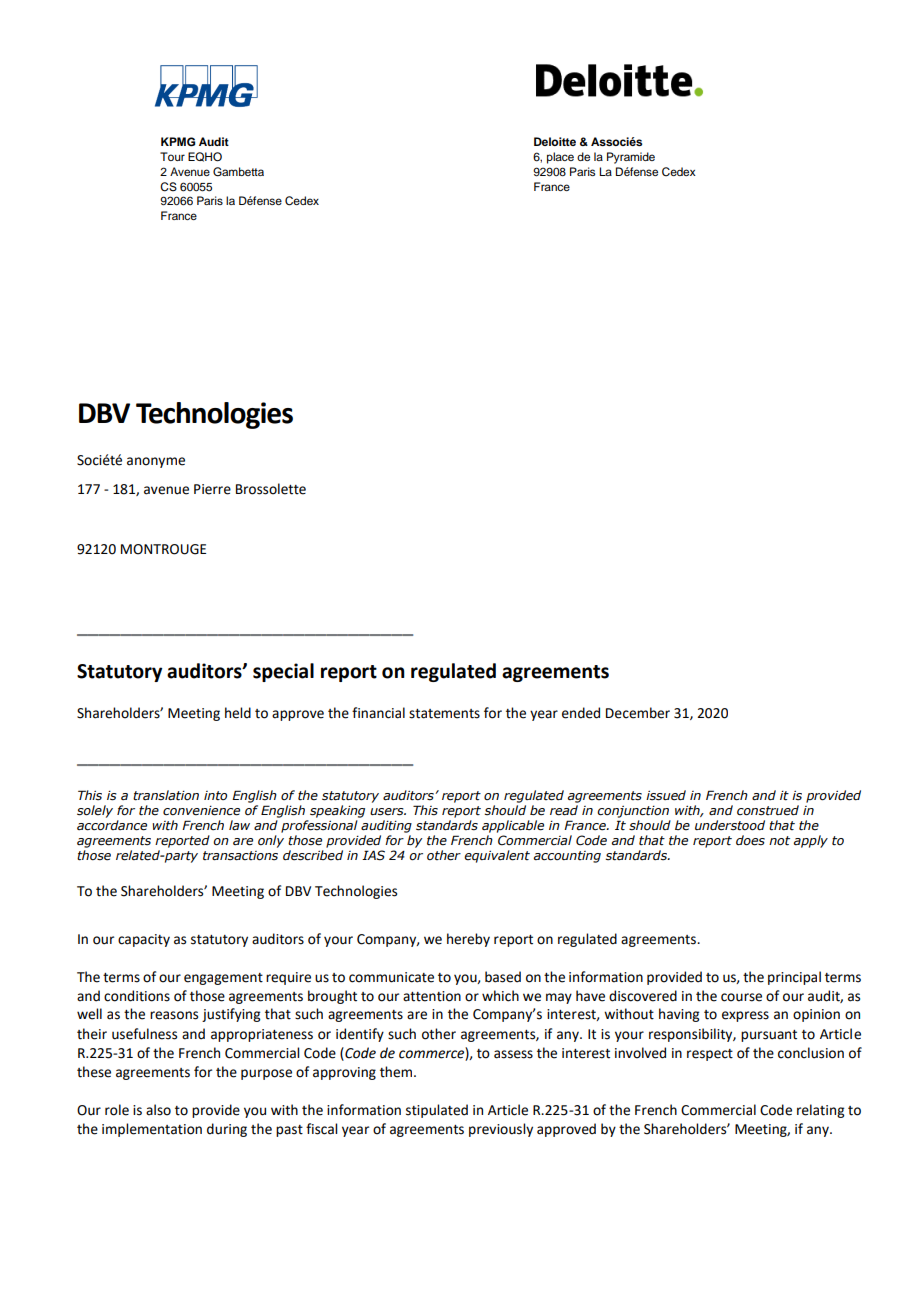 The height and width of the image is (1309, 924). What do you see at coordinates (172, 156) in the image?
I see `Tour` at bounding box center [172, 156].
